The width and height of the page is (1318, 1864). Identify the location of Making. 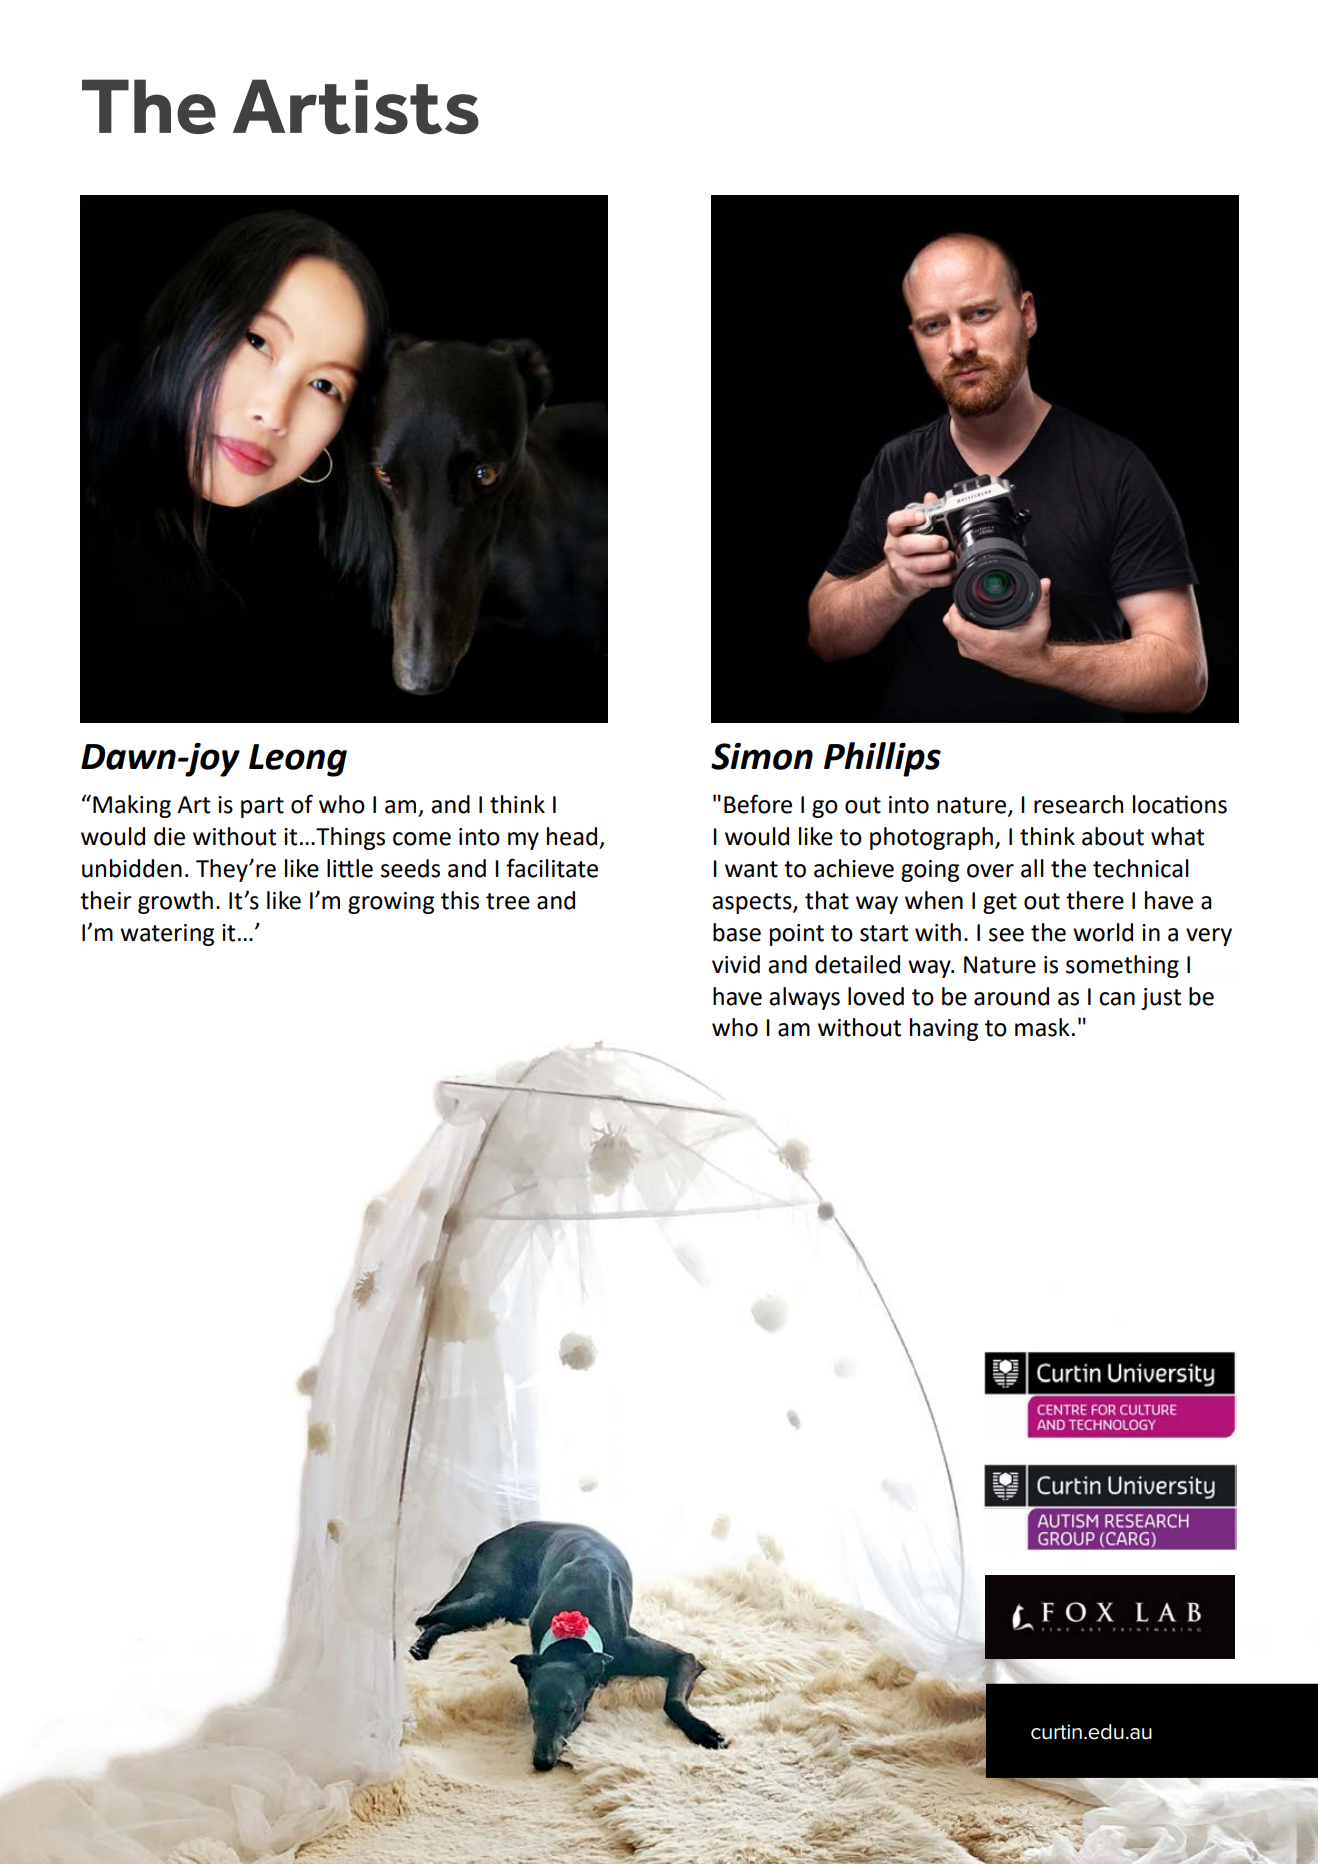
(132, 806).
